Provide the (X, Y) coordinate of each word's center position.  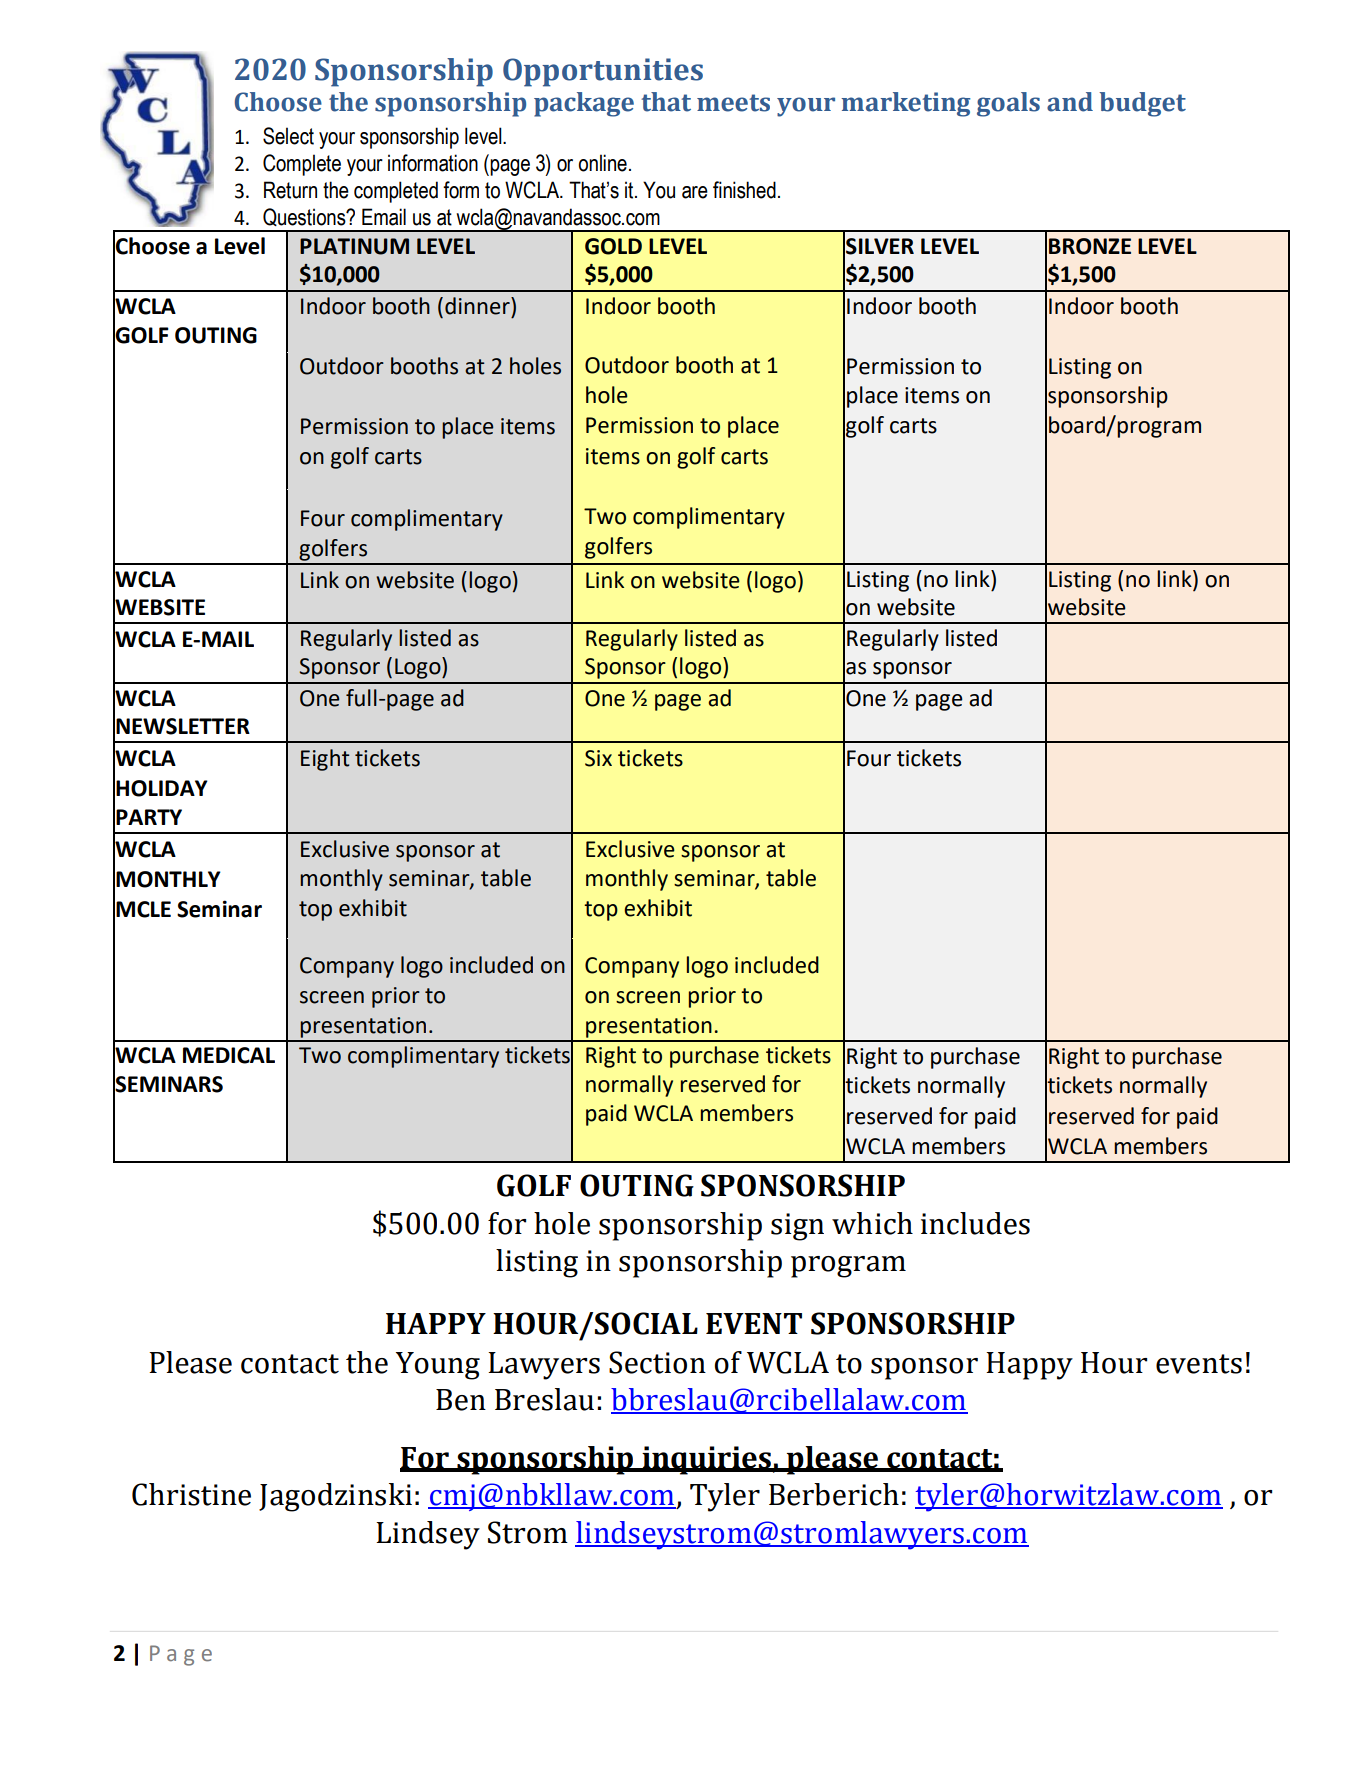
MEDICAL (229, 1055)
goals (1008, 104)
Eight (325, 760)
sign (797, 1227)
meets (733, 103)
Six (598, 758)
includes (975, 1223)
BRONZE (1090, 246)
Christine (191, 1494)
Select (288, 136)
